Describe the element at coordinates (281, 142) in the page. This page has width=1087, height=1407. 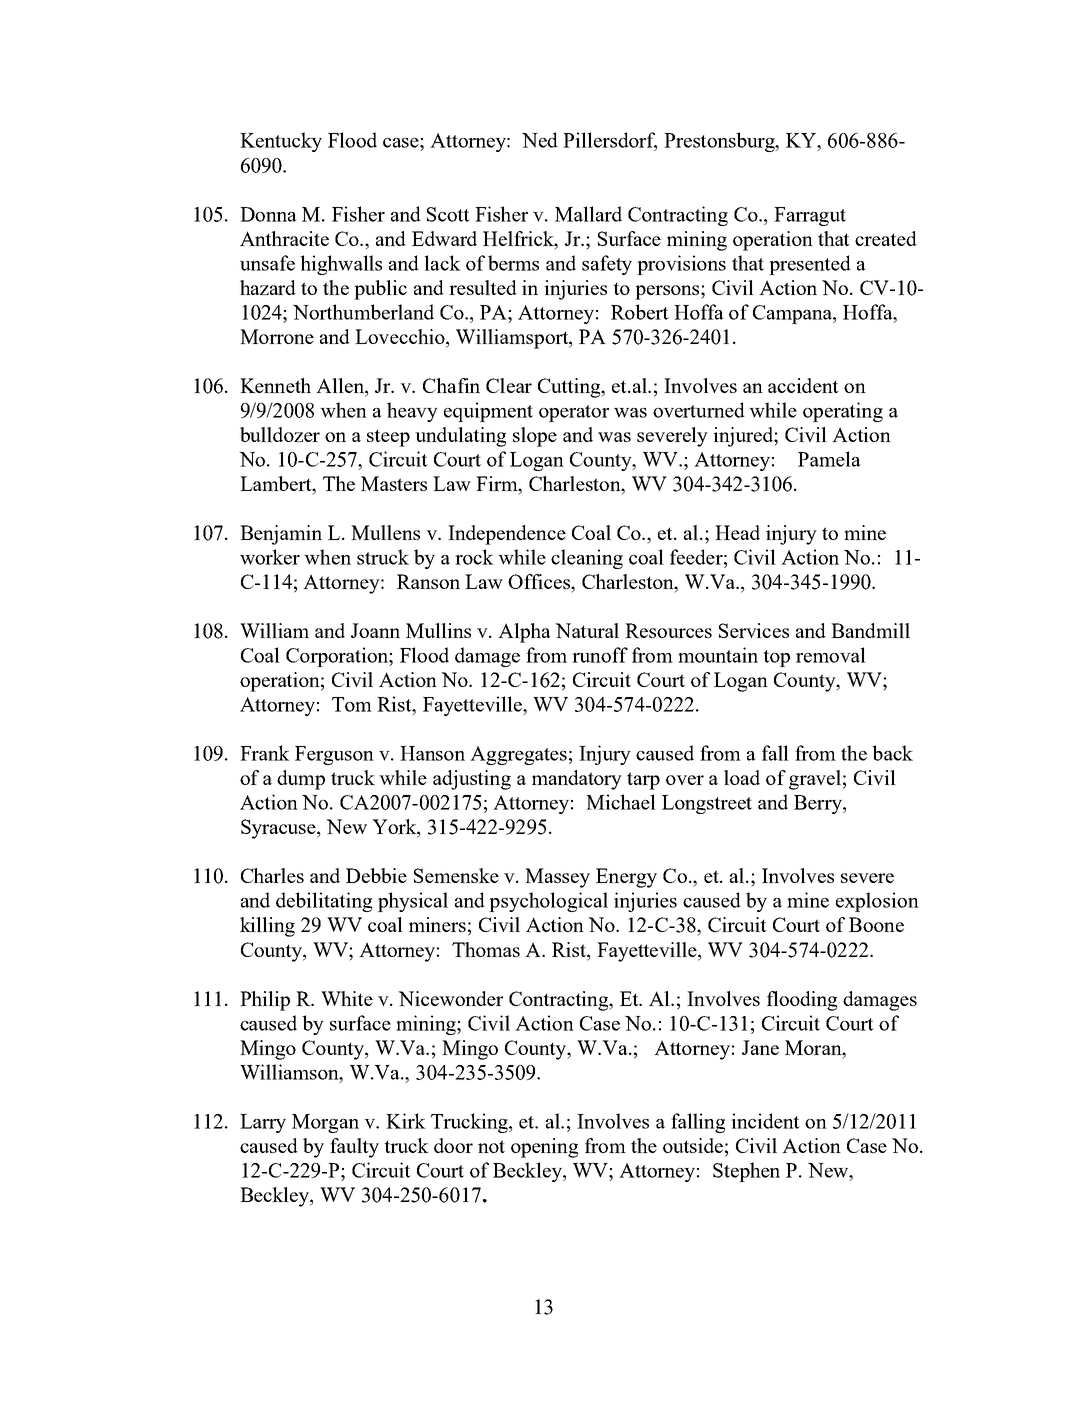
I see `Kentucky` at that location.
